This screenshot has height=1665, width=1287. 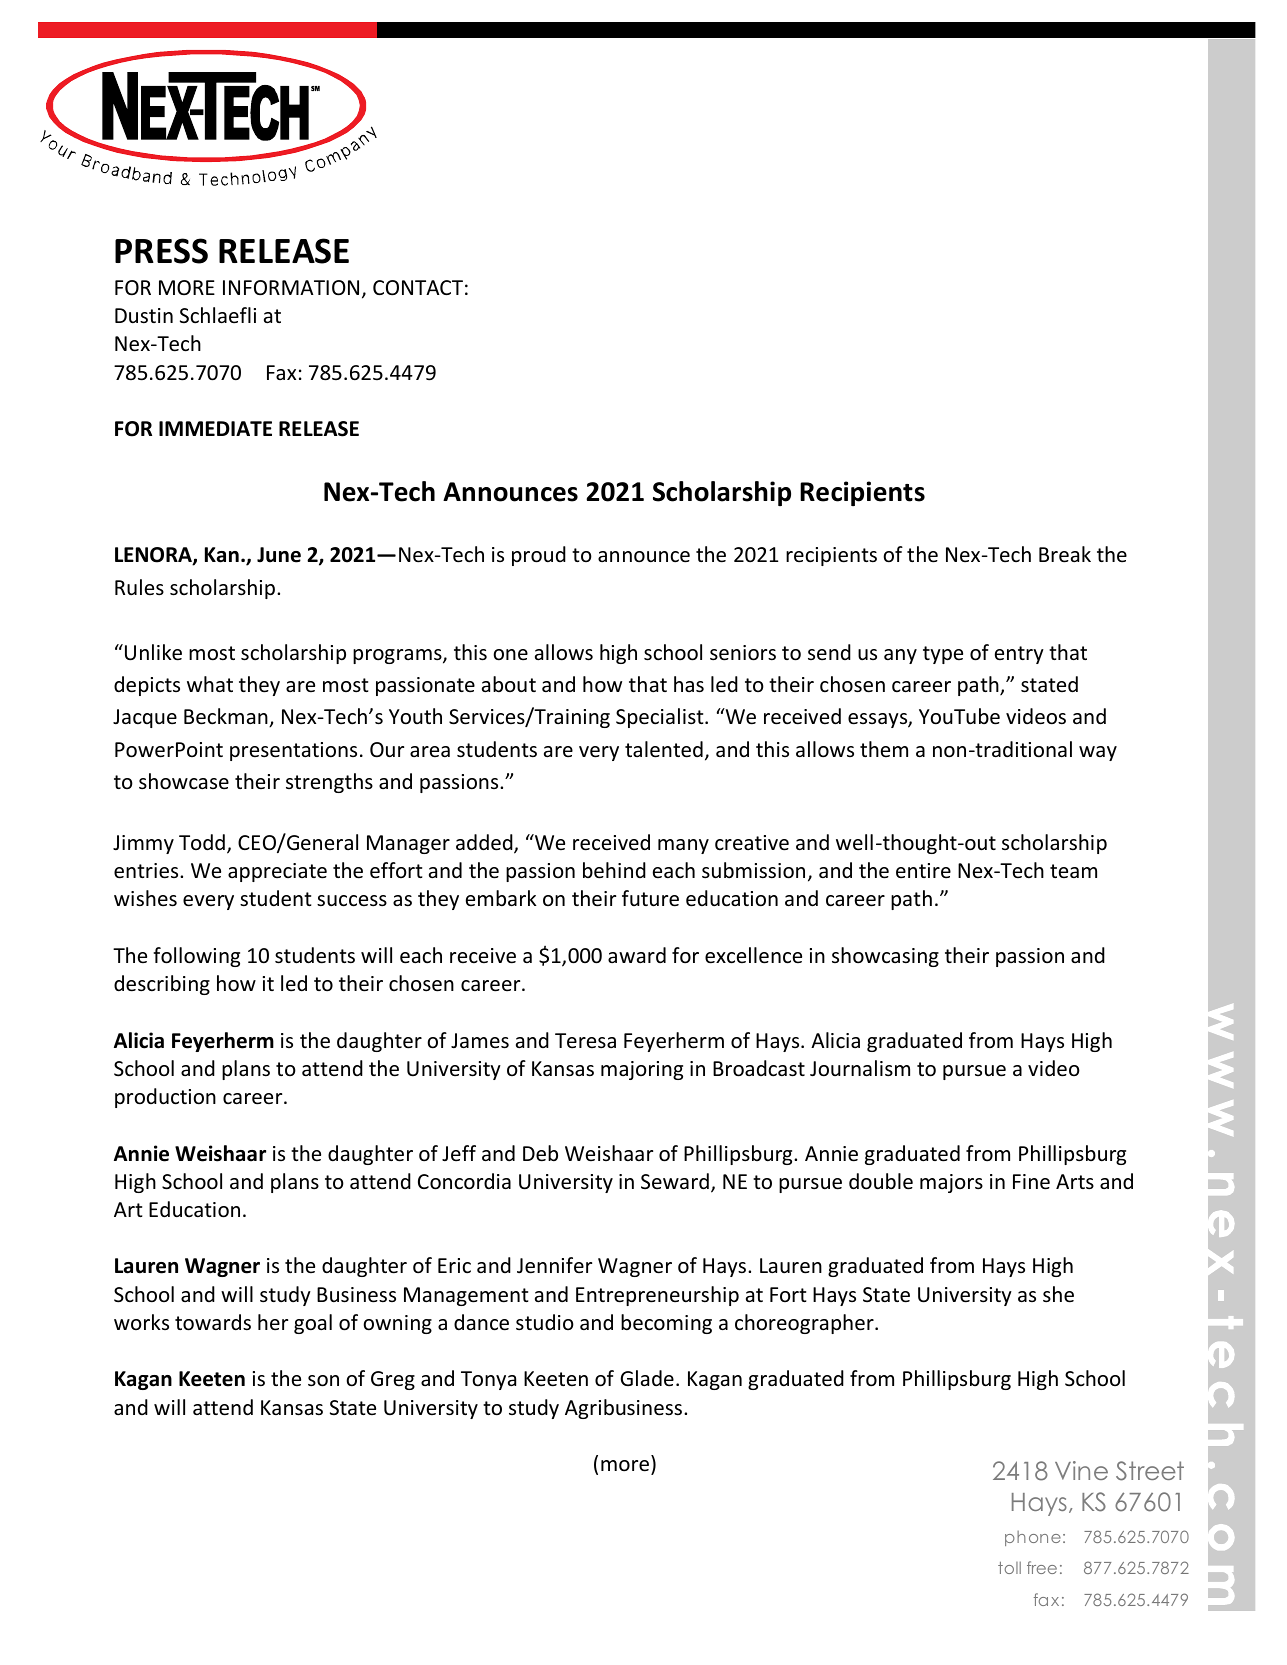 What do you see at coordinates (323, 1381) in the screenshot?
I see `son` at bounding box center [323, 1381].
